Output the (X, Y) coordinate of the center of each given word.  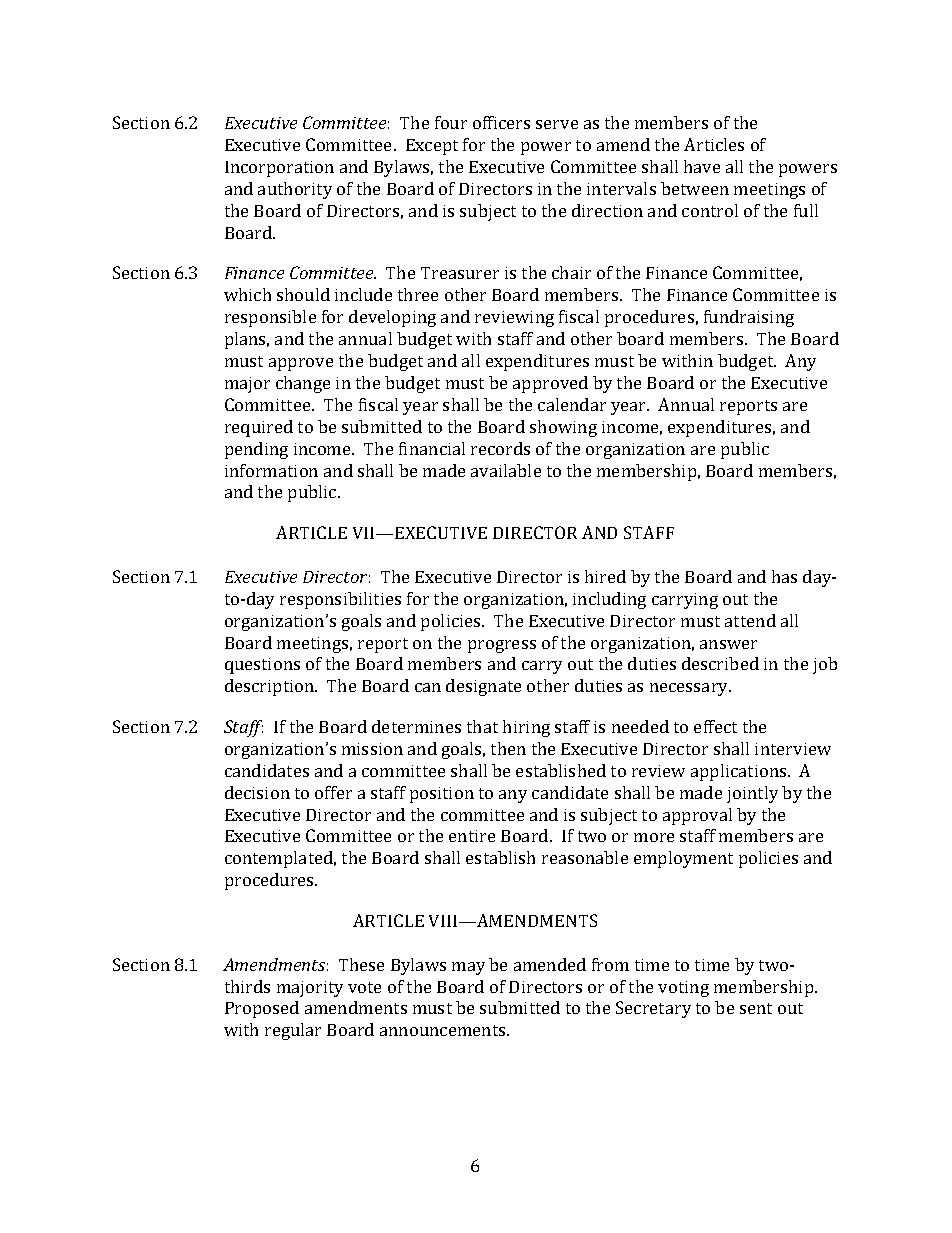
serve (557, 124)
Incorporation (279, 169)
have (702, 166)
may (468, 968)
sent (756, 1008)
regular (293, 1031)
